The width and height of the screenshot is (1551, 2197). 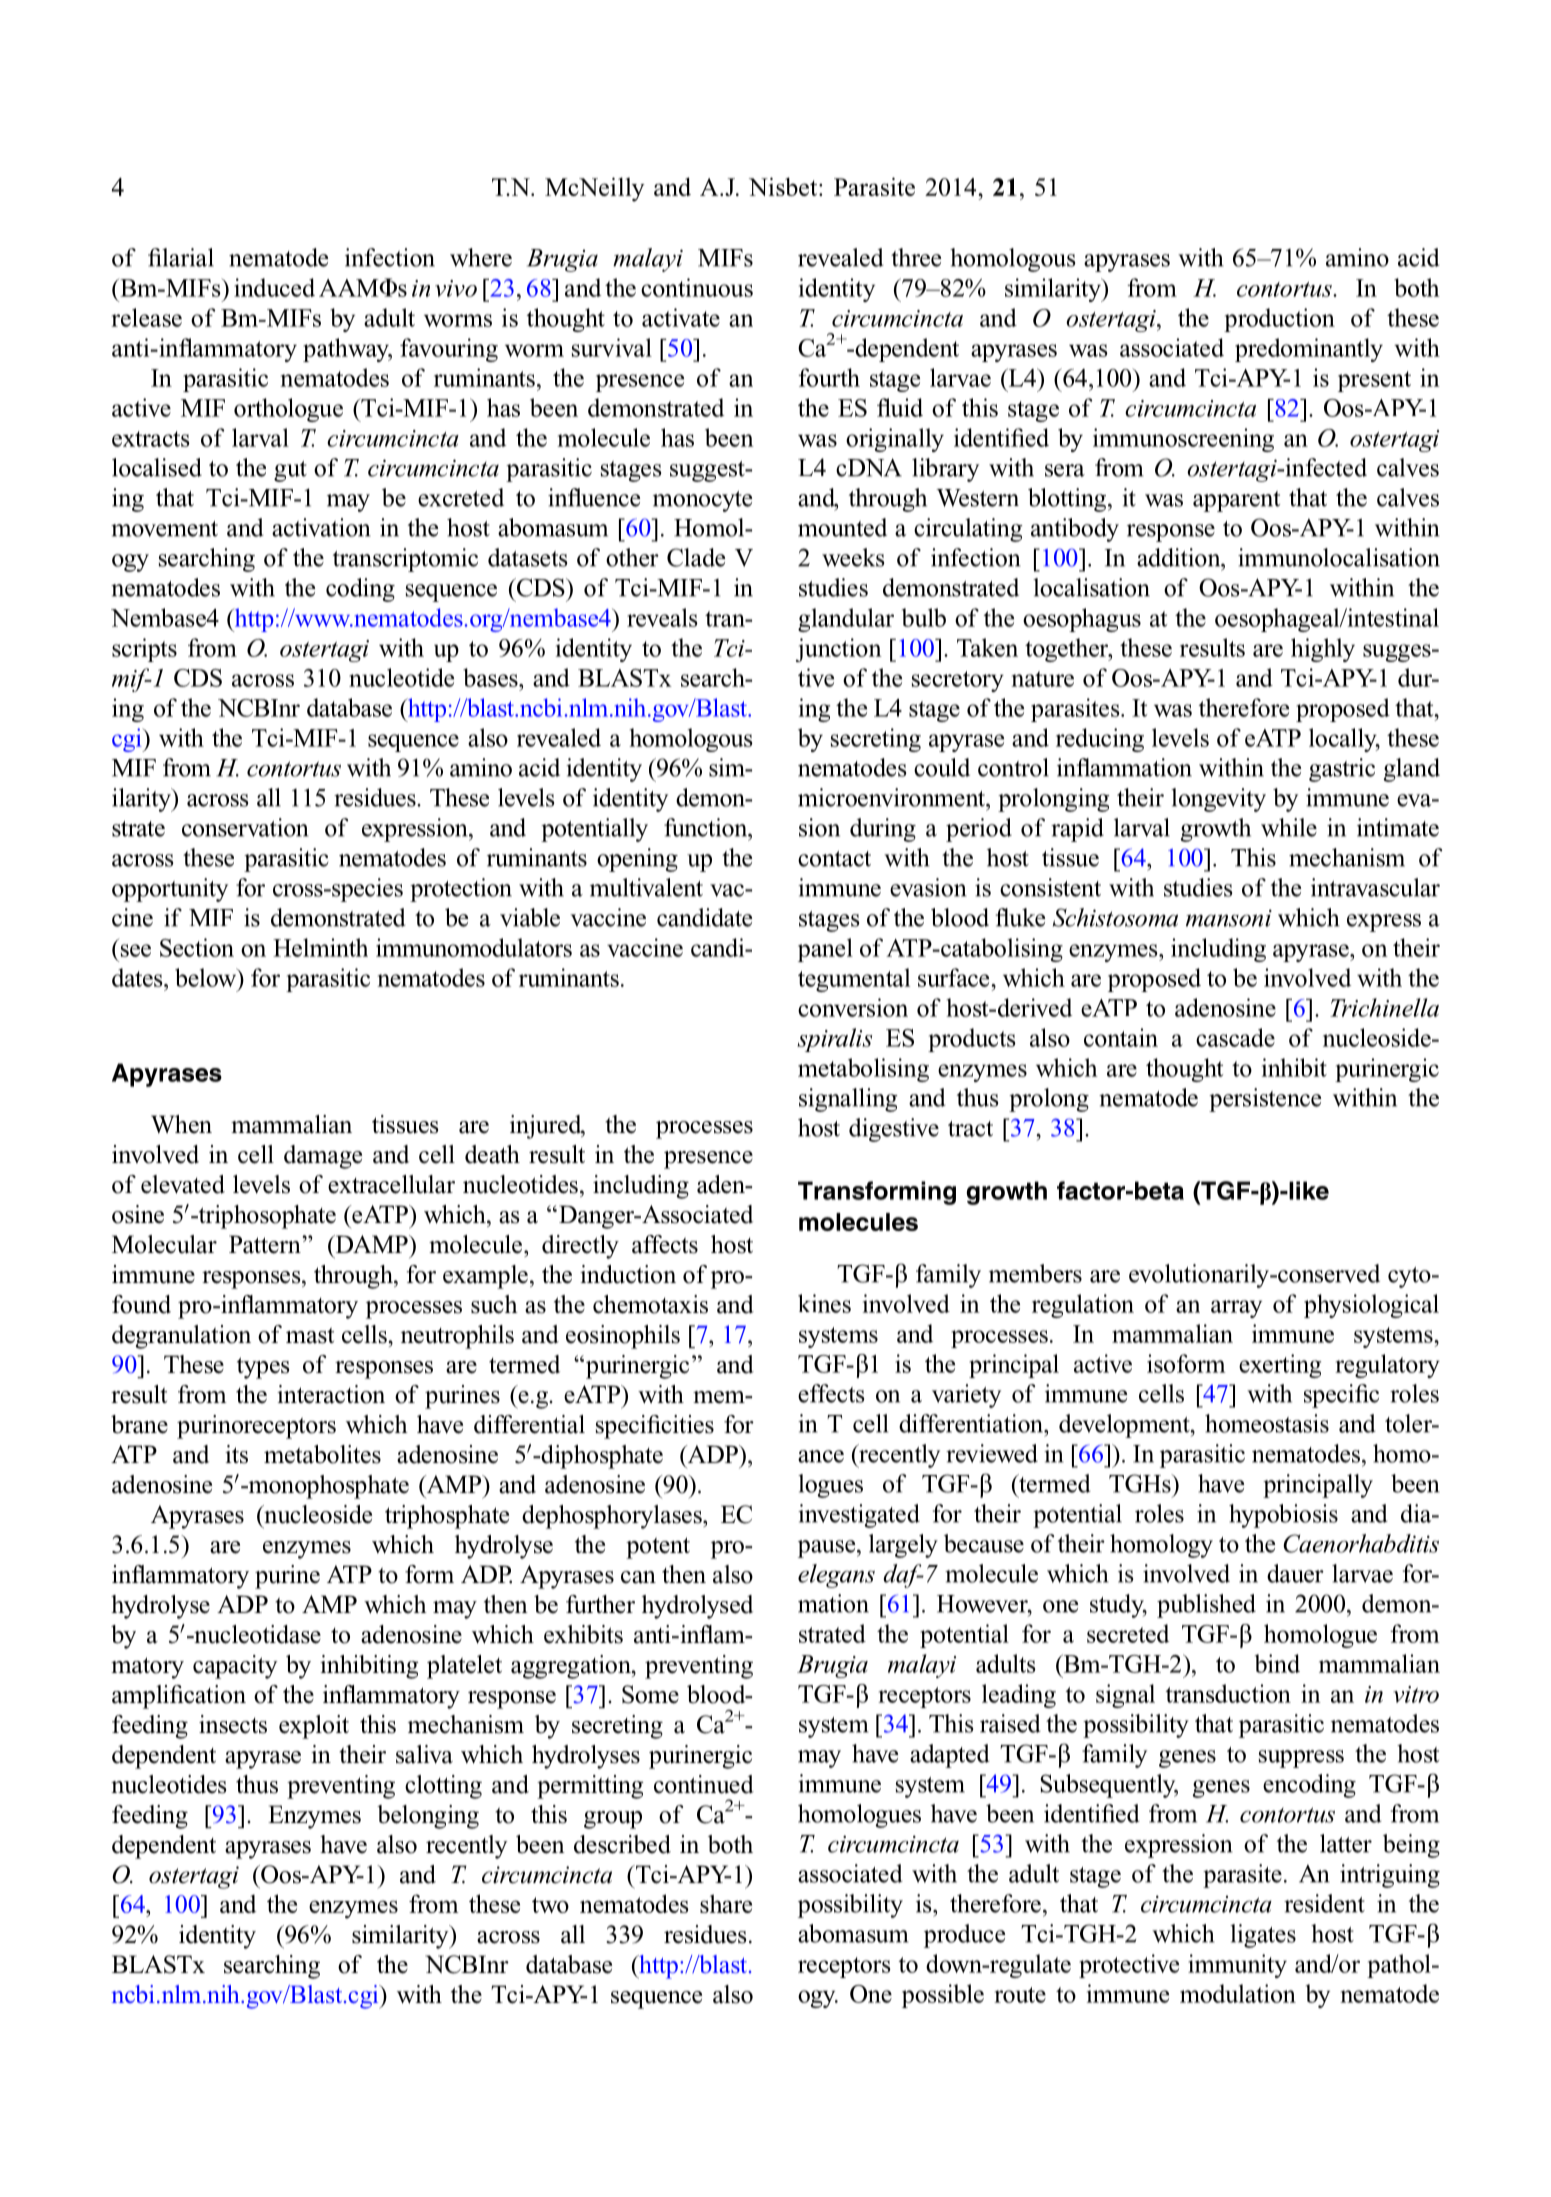 What do you see at coordinates (274, 287) in the screenshot?
I see `induced` at bounding box center [274, 287].
